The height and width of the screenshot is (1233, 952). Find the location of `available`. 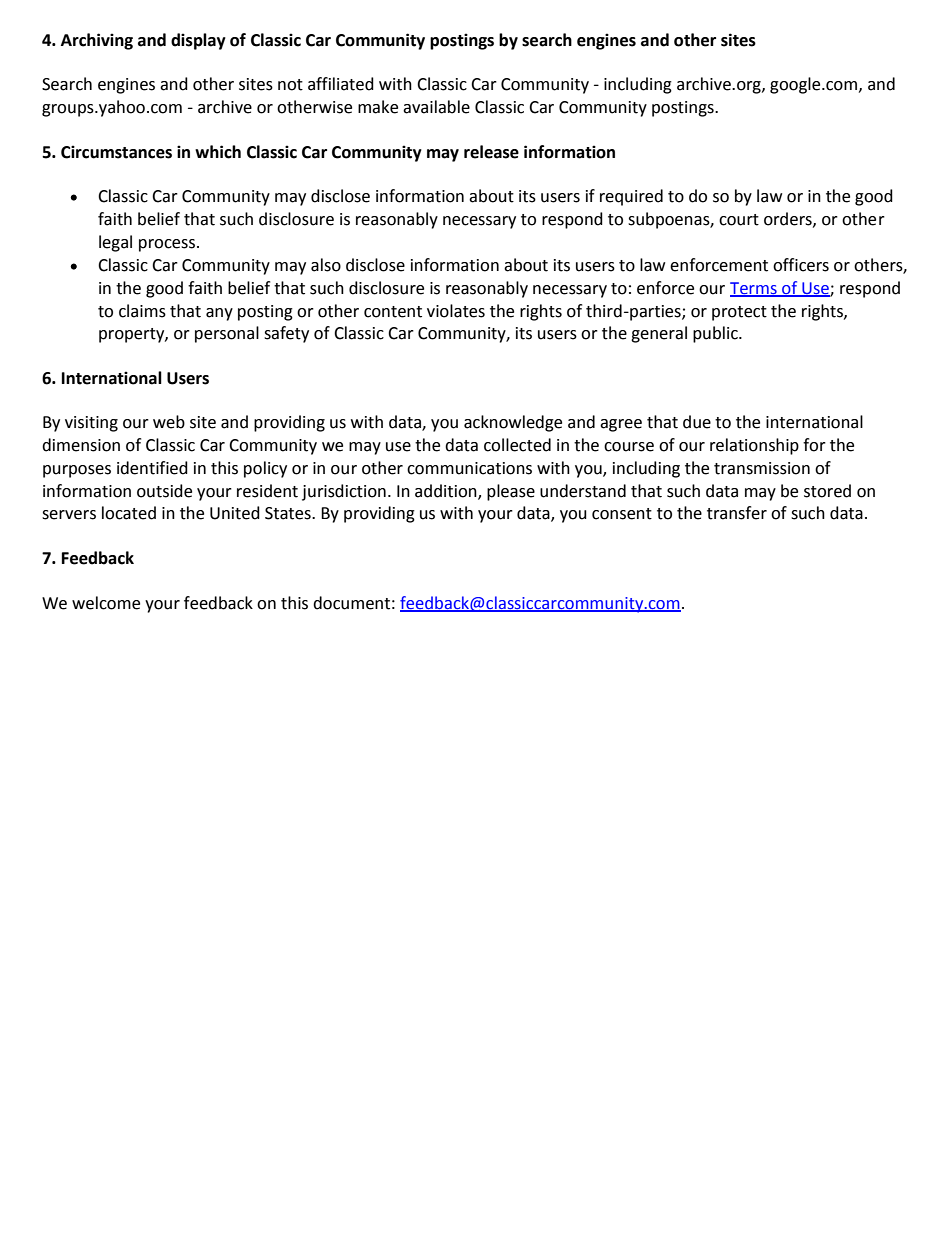

available is located at coordinates (436, 107).
